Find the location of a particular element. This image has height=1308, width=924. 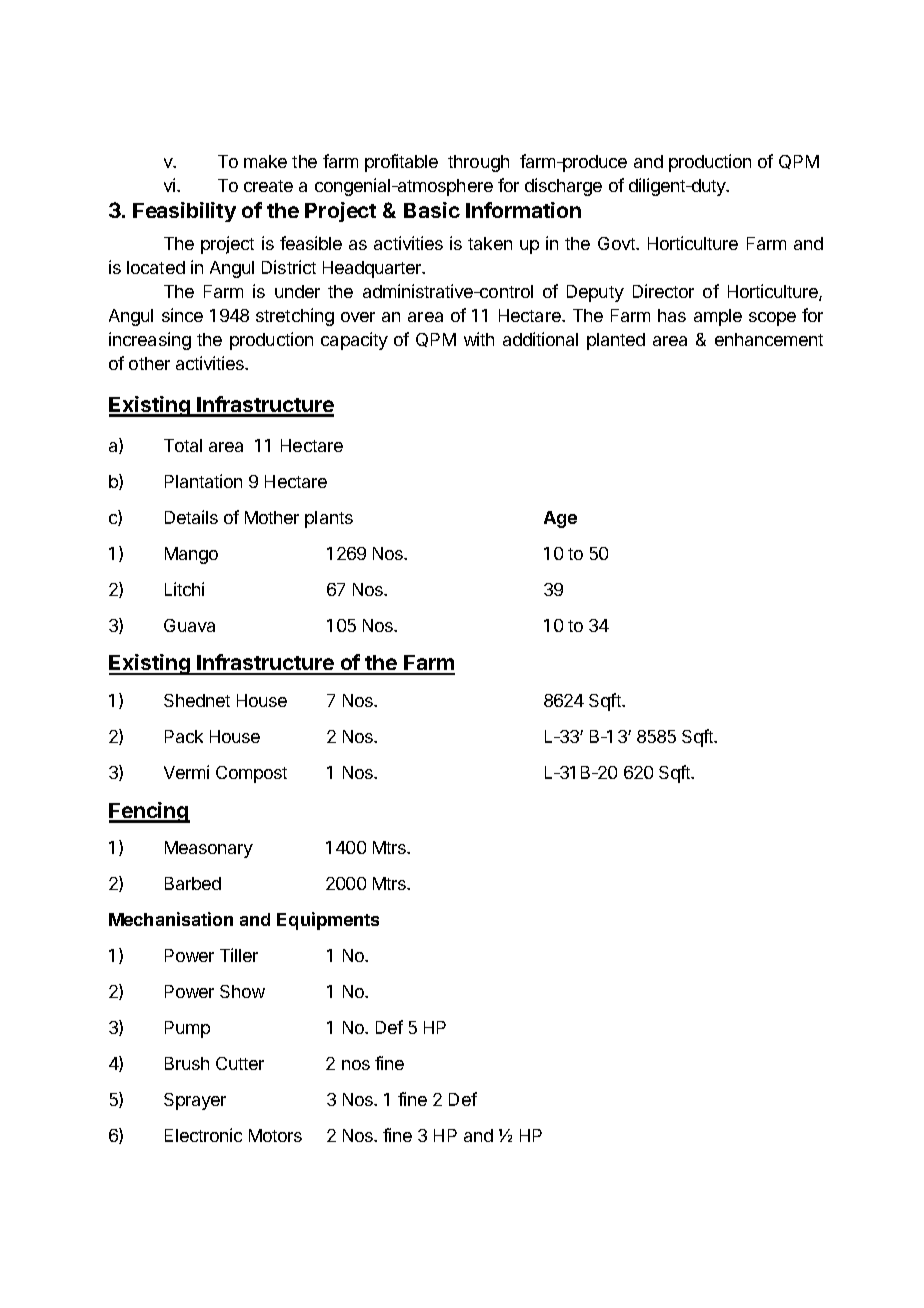

Age is located at coordinates (560, 519).
